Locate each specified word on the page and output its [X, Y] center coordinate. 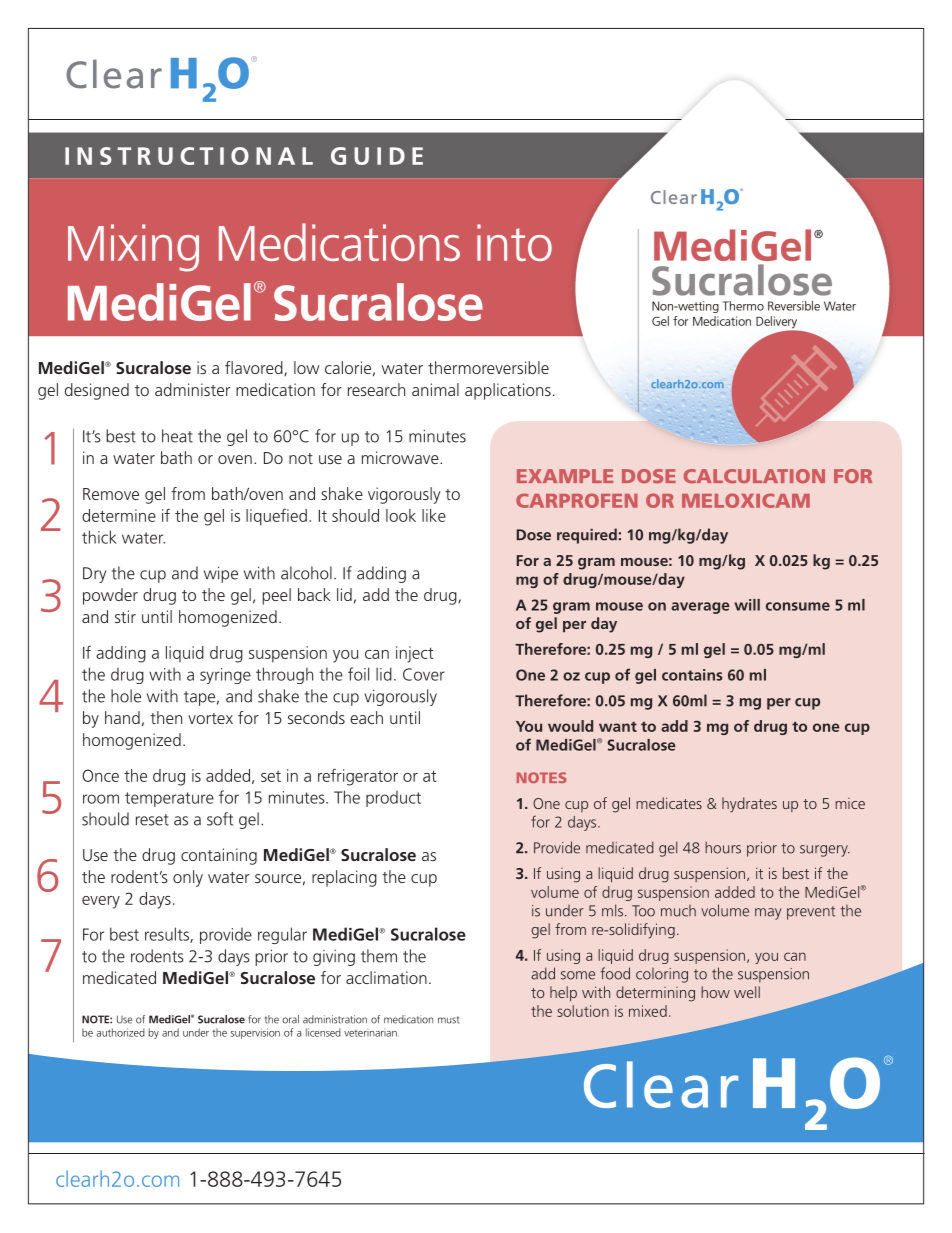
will [747, 605]
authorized [121, 1032]
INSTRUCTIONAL [189, 156]
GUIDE [377, 156]
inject [415, 654]
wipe [221, 574]
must [448, 1020]
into [514, 242]
